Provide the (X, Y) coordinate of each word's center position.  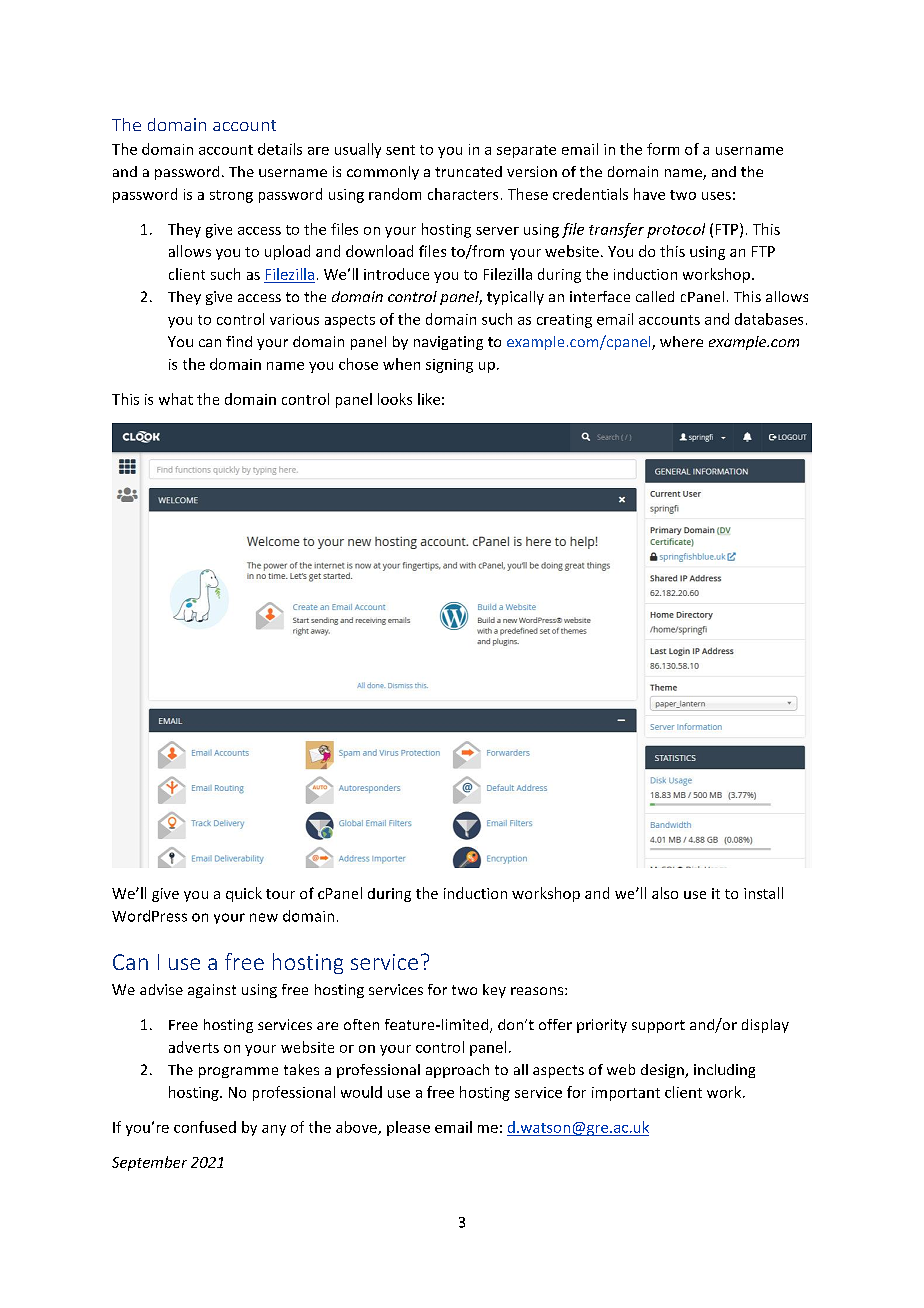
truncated (468, 171)
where (681, 341)
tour (280, 894)
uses (716, 196)
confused (205, 1127)
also (665, 893)
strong (231, 196)
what (176, 399)
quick (244, 894)
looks (395, 399)
